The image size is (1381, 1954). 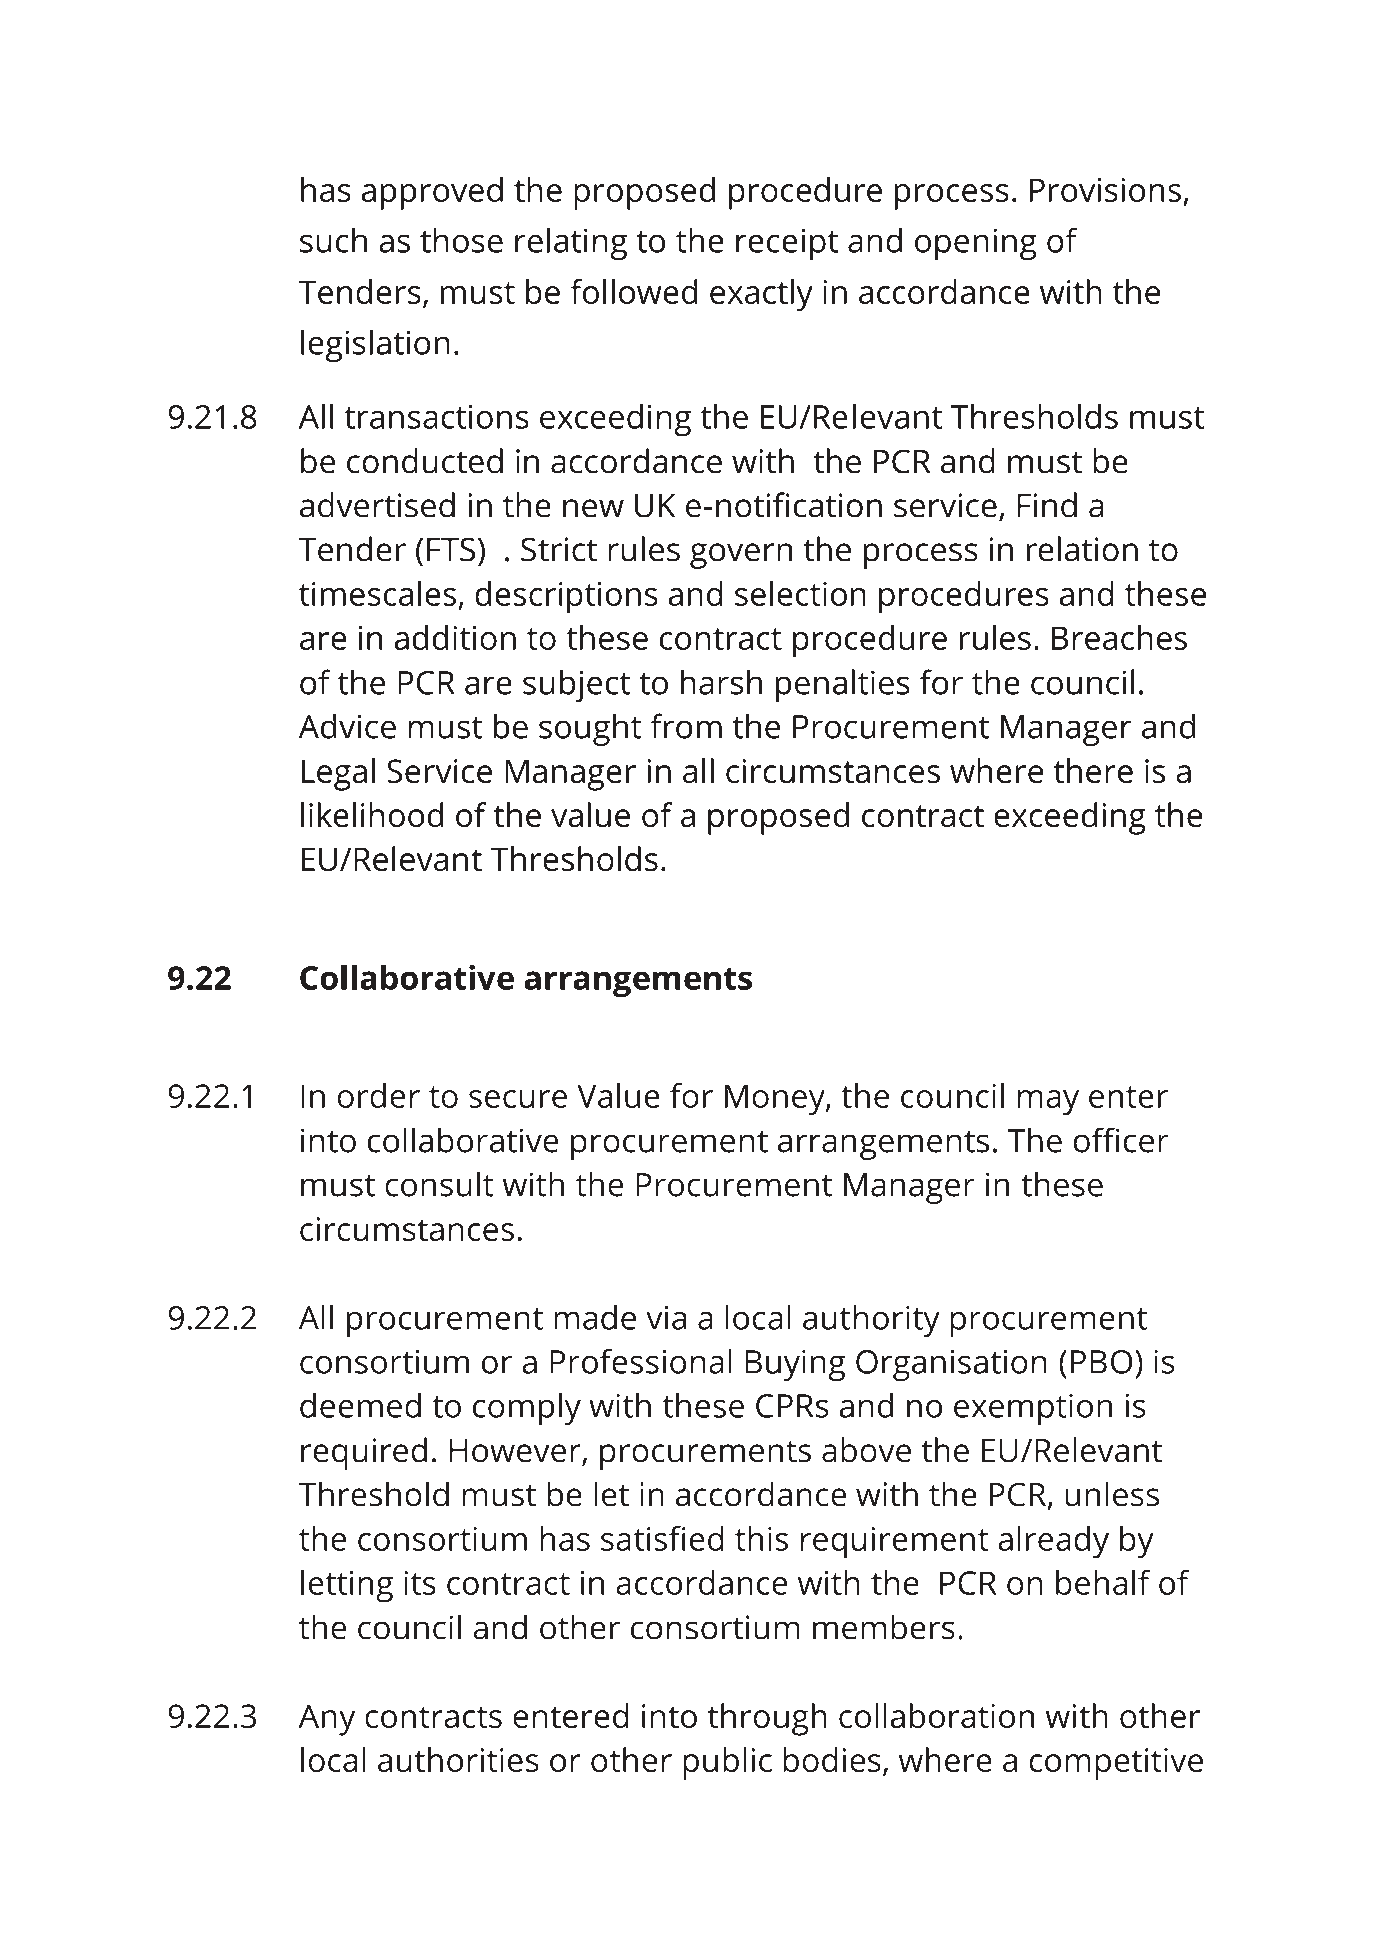 I want to click on addition, so click(x=455, y=637).
